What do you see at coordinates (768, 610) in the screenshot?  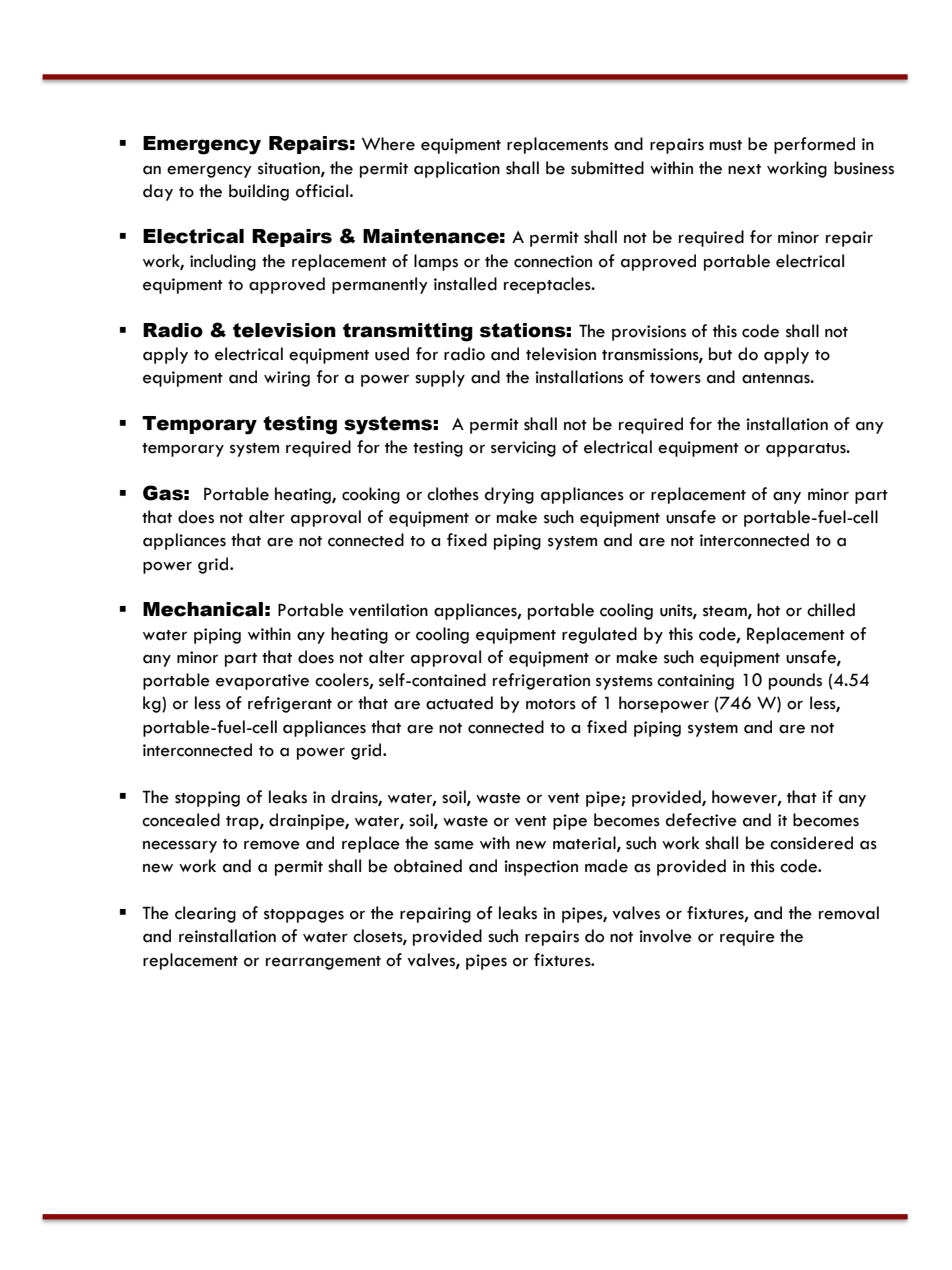 I see `hot` at bounding box center [768, 610].
